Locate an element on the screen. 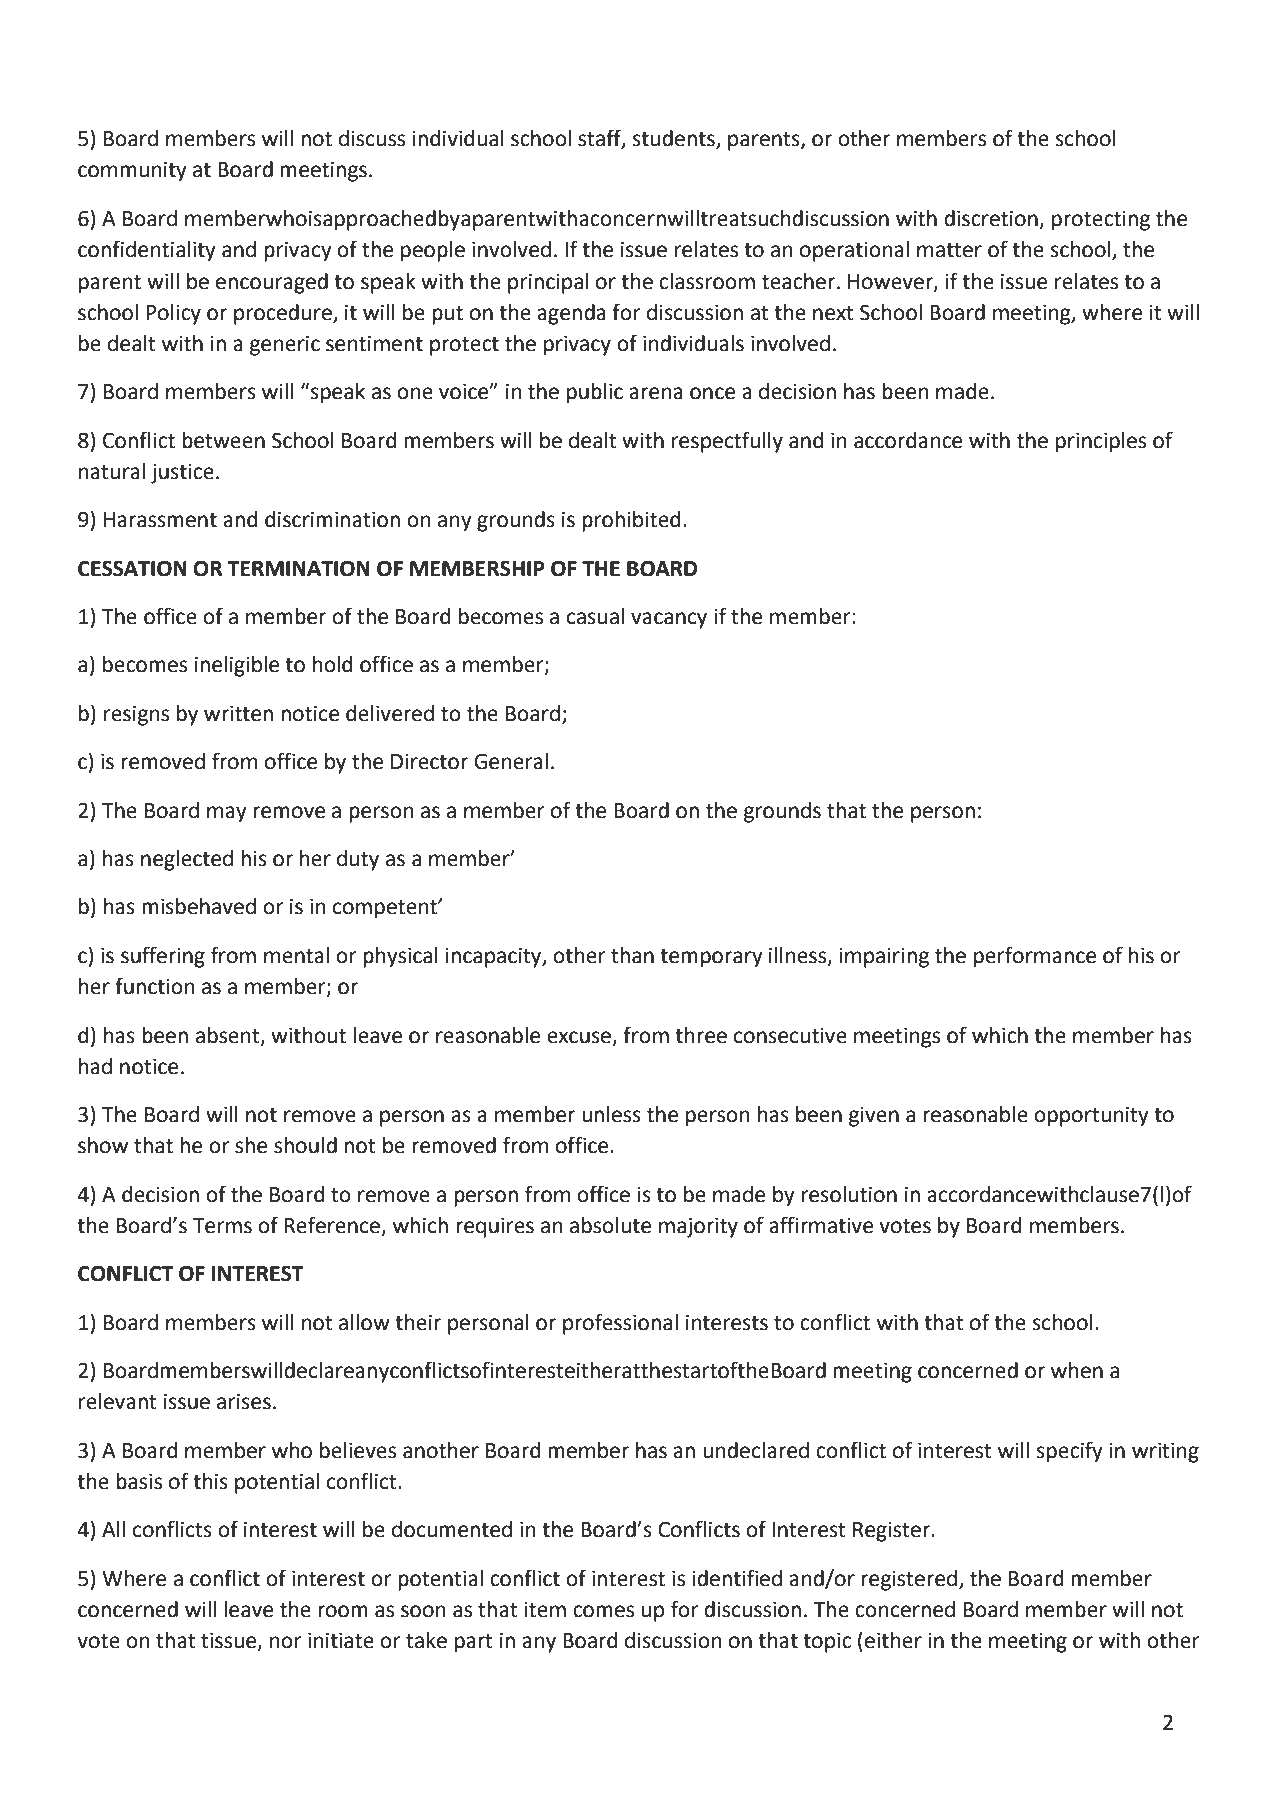  community is located at coordinates (132, 171).
